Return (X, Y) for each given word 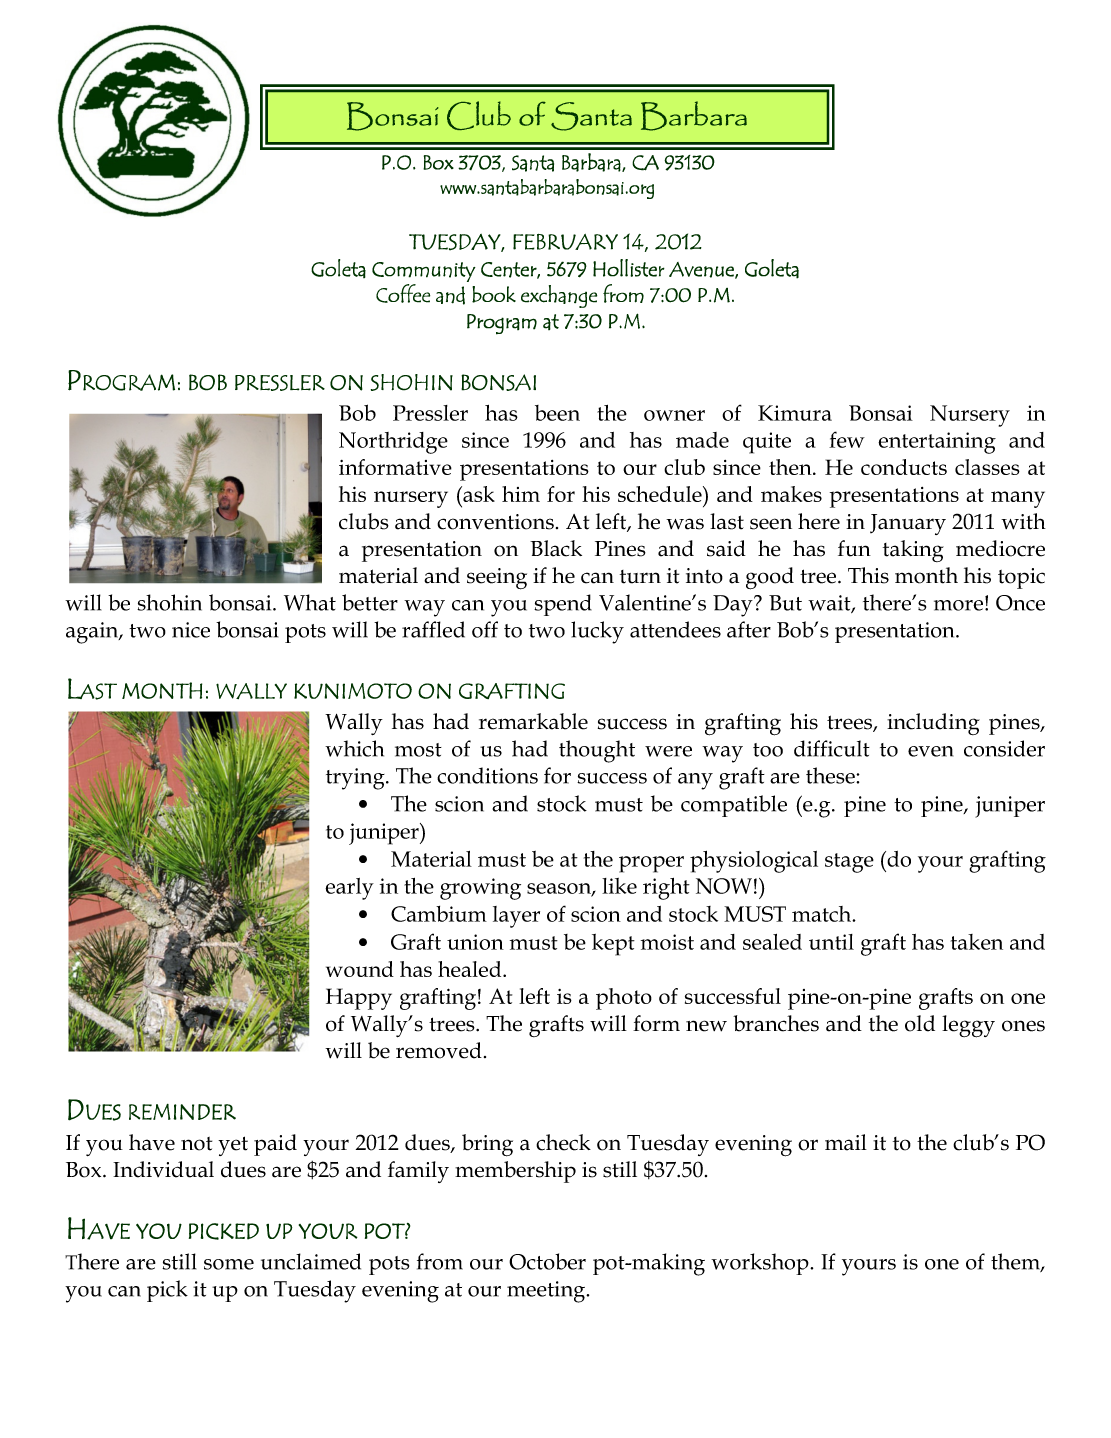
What (310, 602)
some (229, 1264)
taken (977, 942)
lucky (597, 632)
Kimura (795, 413)
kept (613, 945)
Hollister (629, 268)
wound (360, 969)
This (868, 575)
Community (424, 272)
